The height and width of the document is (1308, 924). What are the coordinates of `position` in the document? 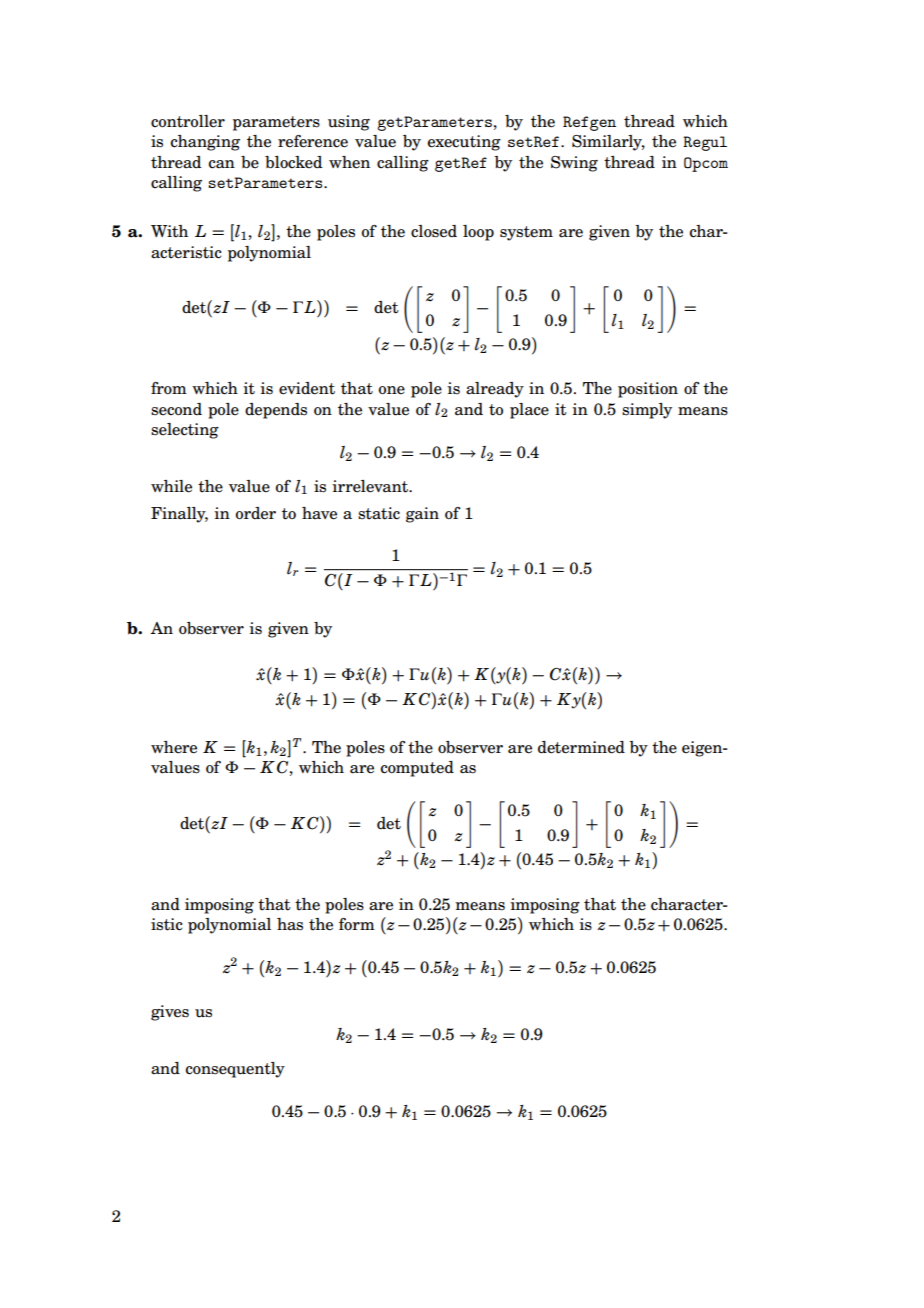 It's located at (648, 390).
